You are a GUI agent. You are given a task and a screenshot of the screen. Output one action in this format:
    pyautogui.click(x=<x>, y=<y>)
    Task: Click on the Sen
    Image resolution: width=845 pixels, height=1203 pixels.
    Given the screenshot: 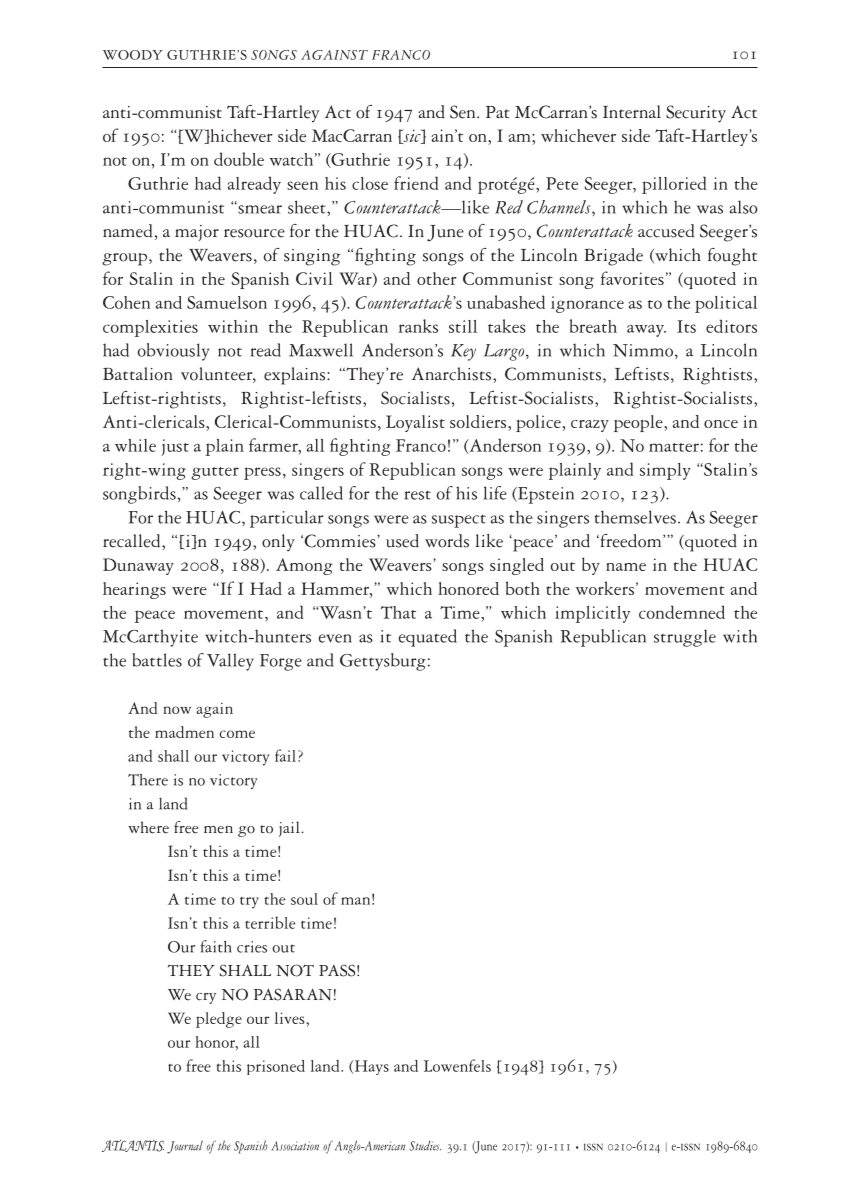 What is the action you would take?
    pyautogui.click(x=464, y=112)
